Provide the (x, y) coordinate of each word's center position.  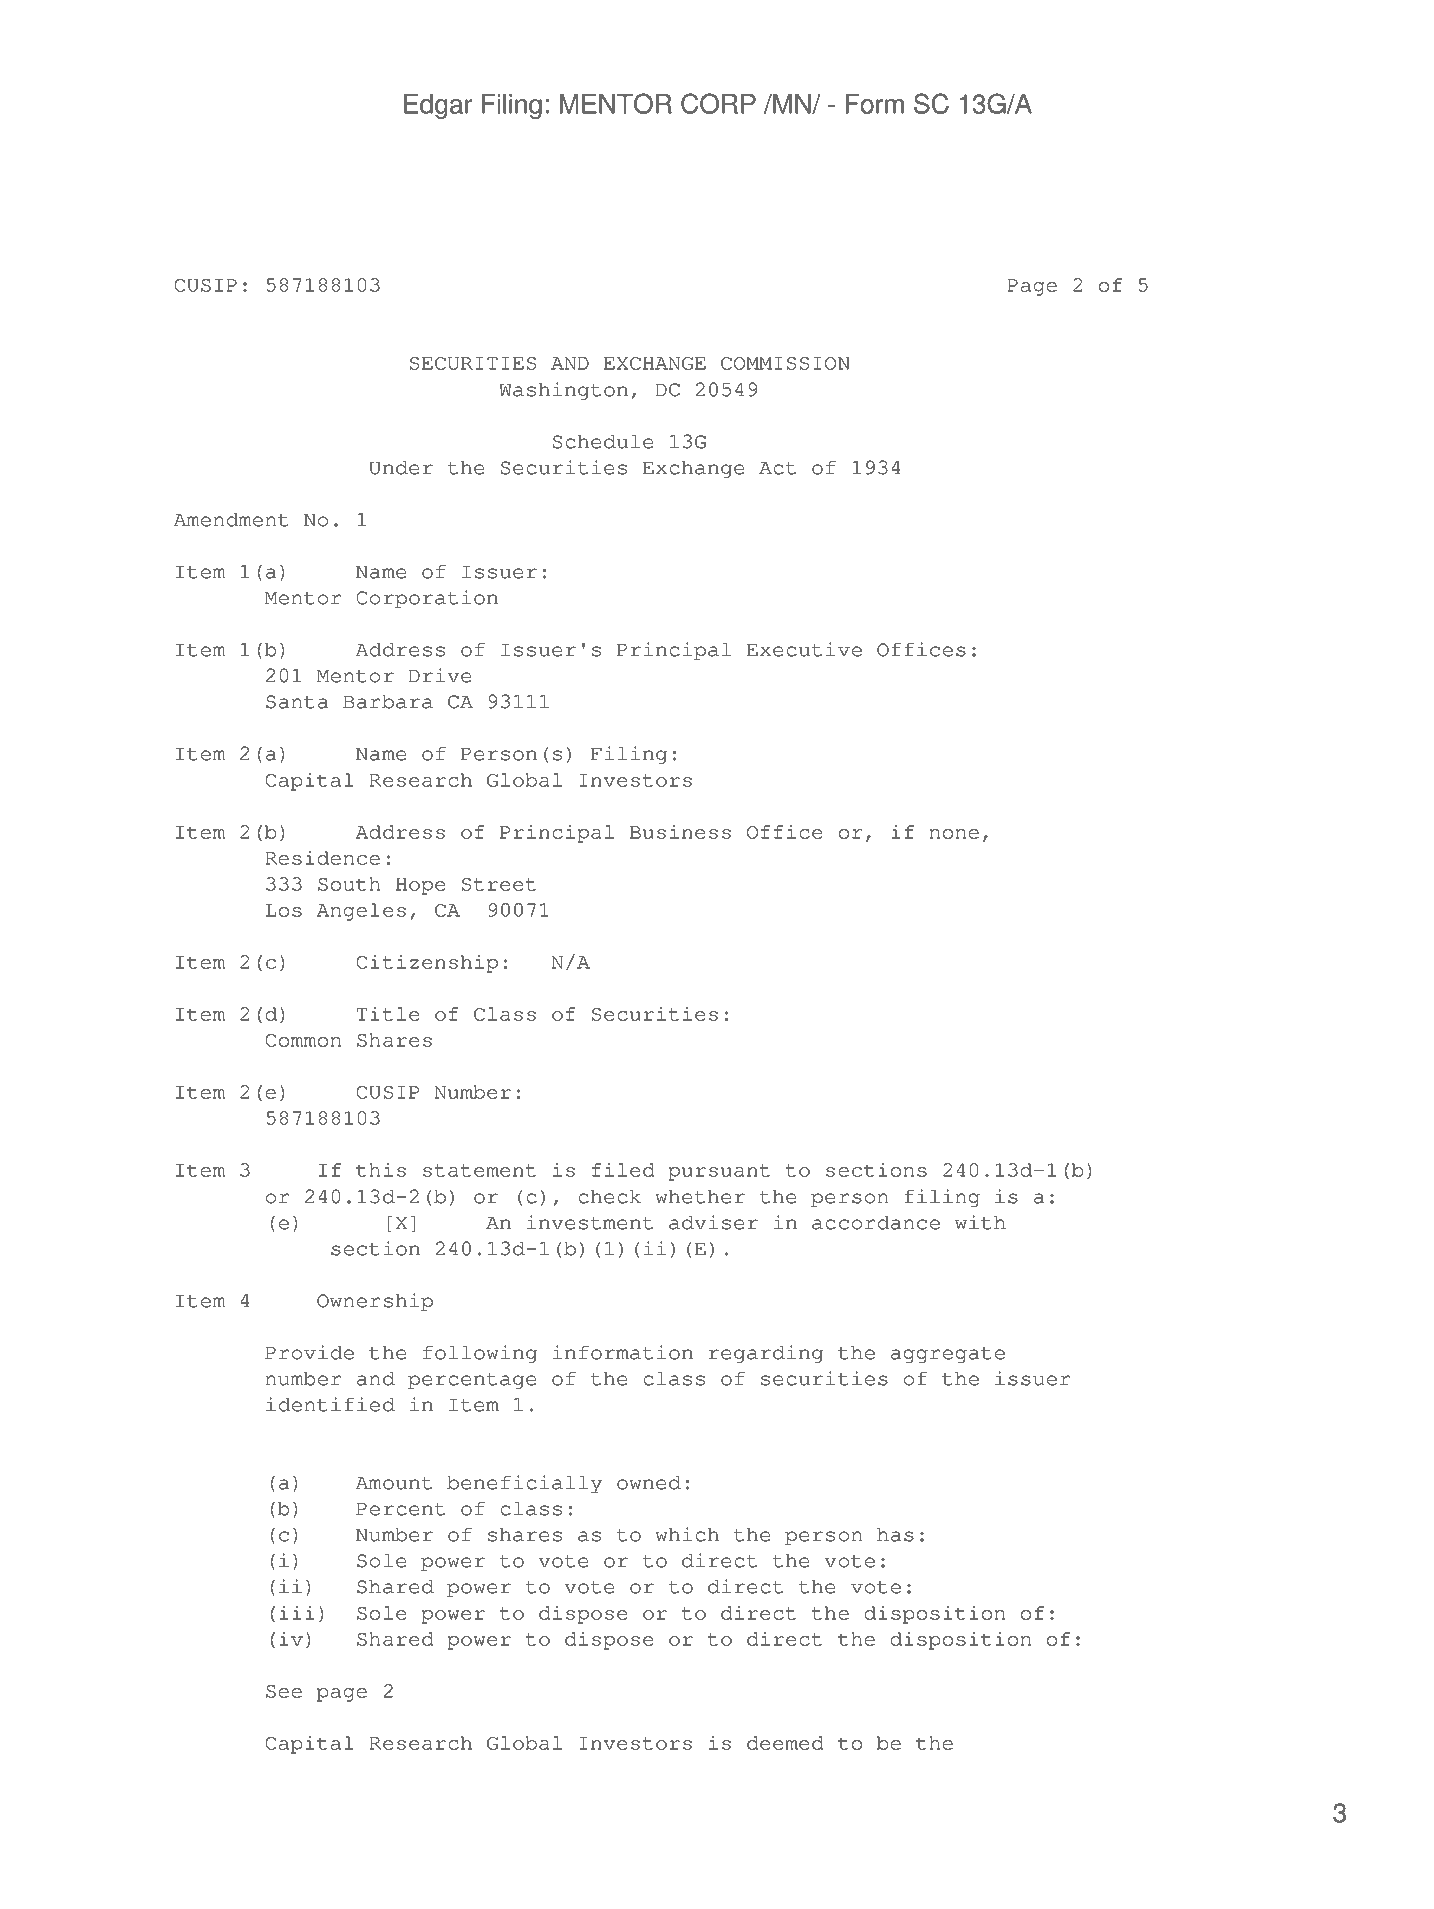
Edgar (438, 106)
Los (284, 910)
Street (499, 884)
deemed (785, 1743)
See (284, 1691)
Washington (563, 391)
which (687, 1534)
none (954, 834)
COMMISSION (785, 363)
